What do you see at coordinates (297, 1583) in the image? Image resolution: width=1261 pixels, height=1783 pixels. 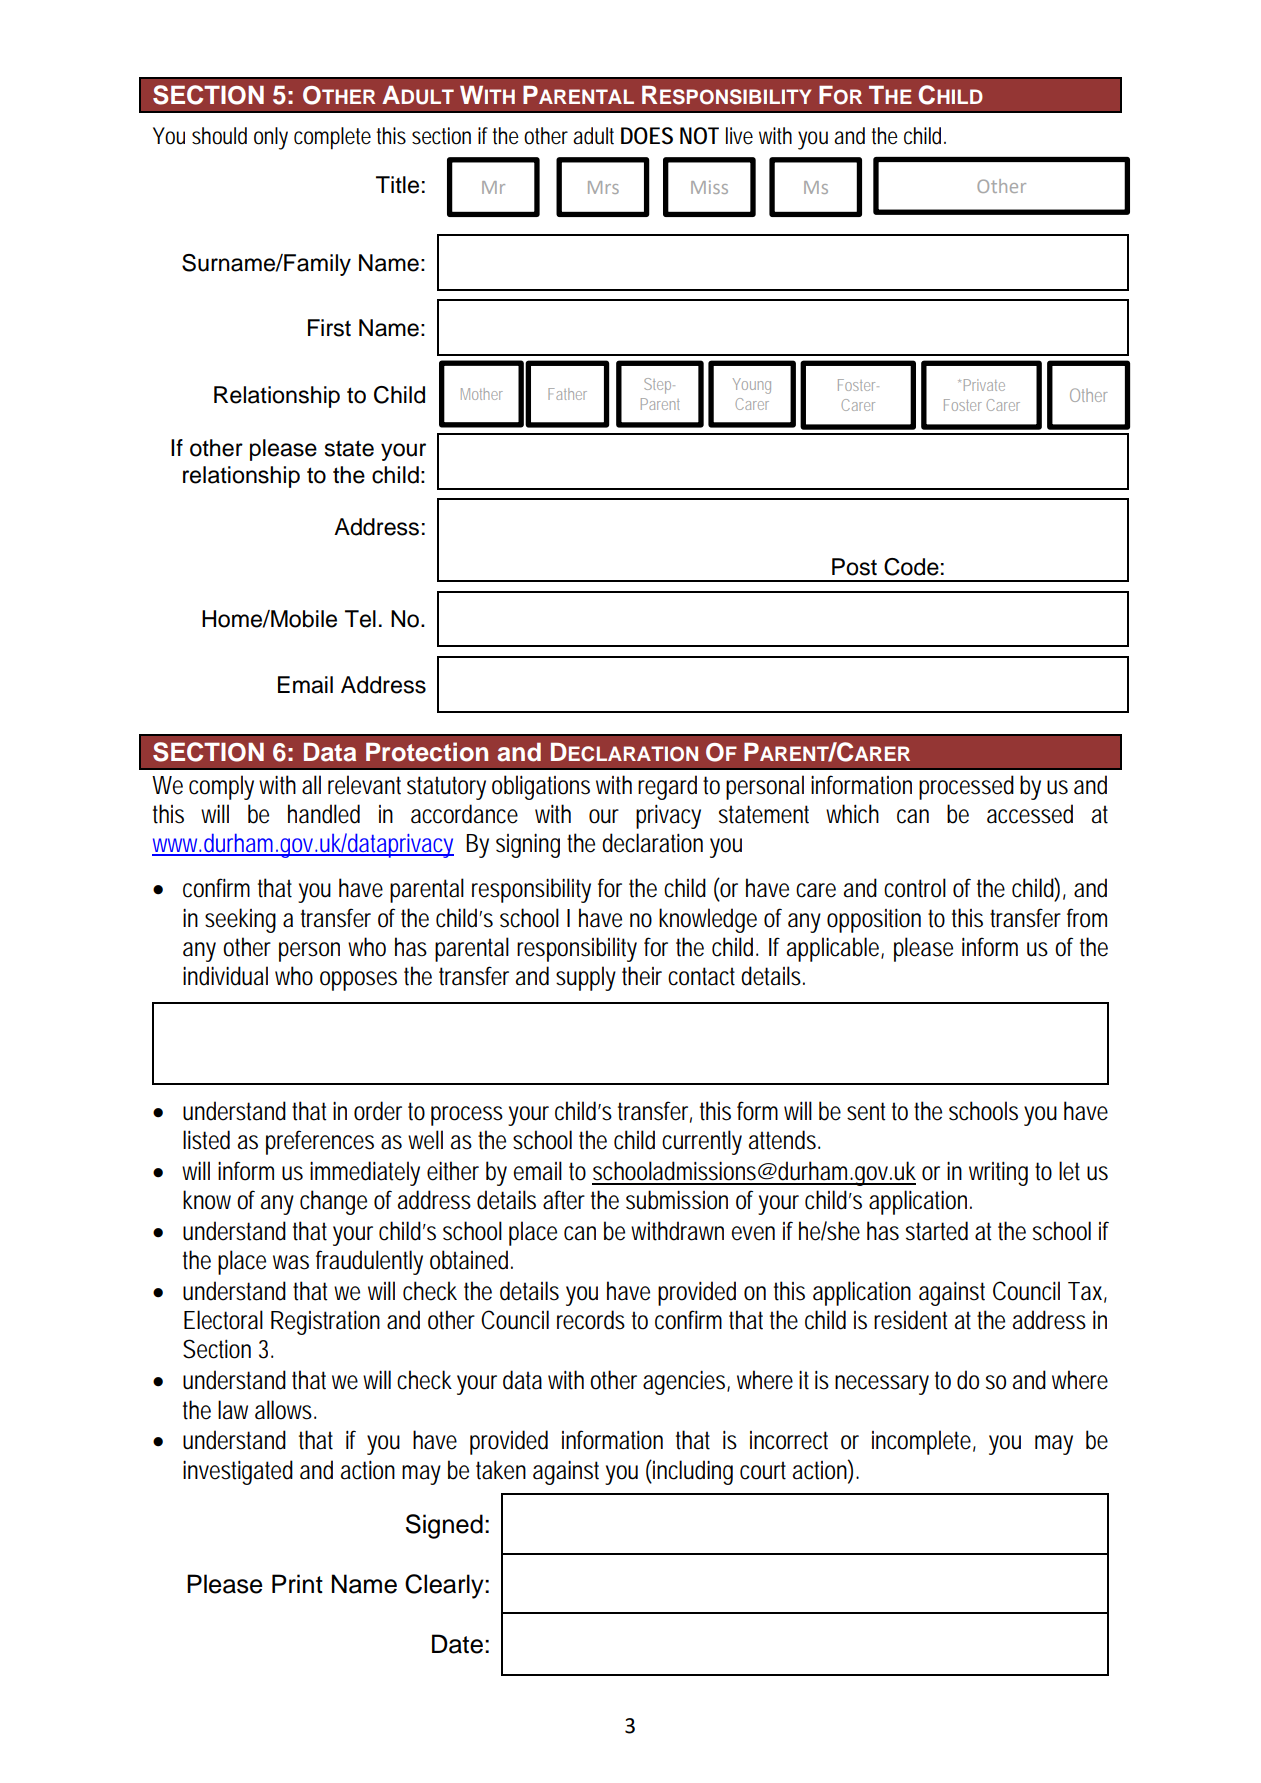 I see `Print` at bounding box center [297, 1583].
